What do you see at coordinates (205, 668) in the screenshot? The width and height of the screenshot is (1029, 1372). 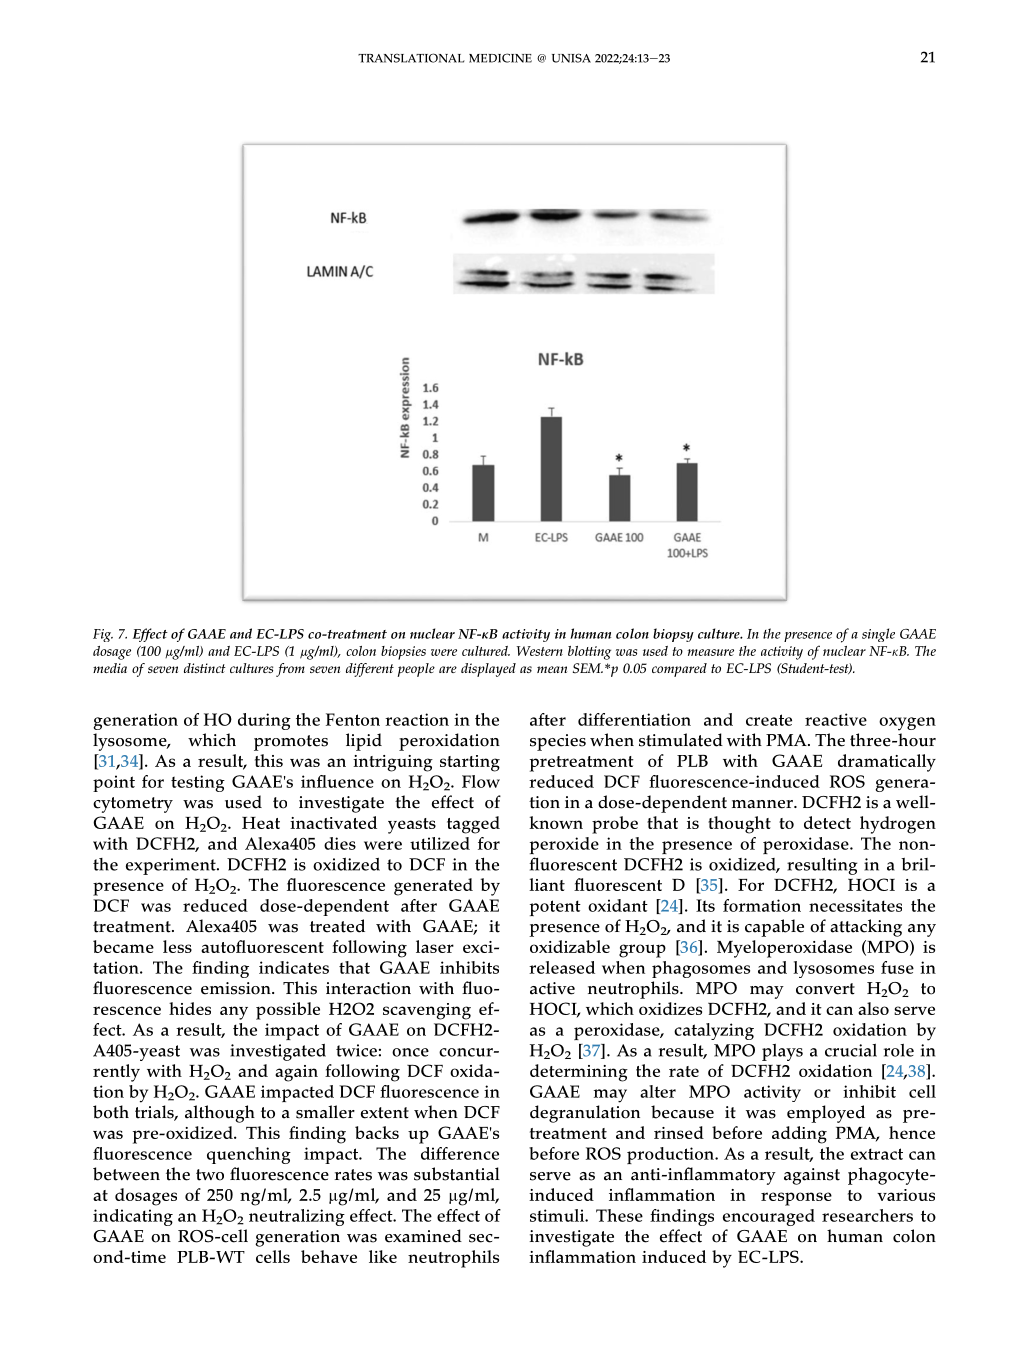 I see `distinct` at bounding box center [205, 668].
